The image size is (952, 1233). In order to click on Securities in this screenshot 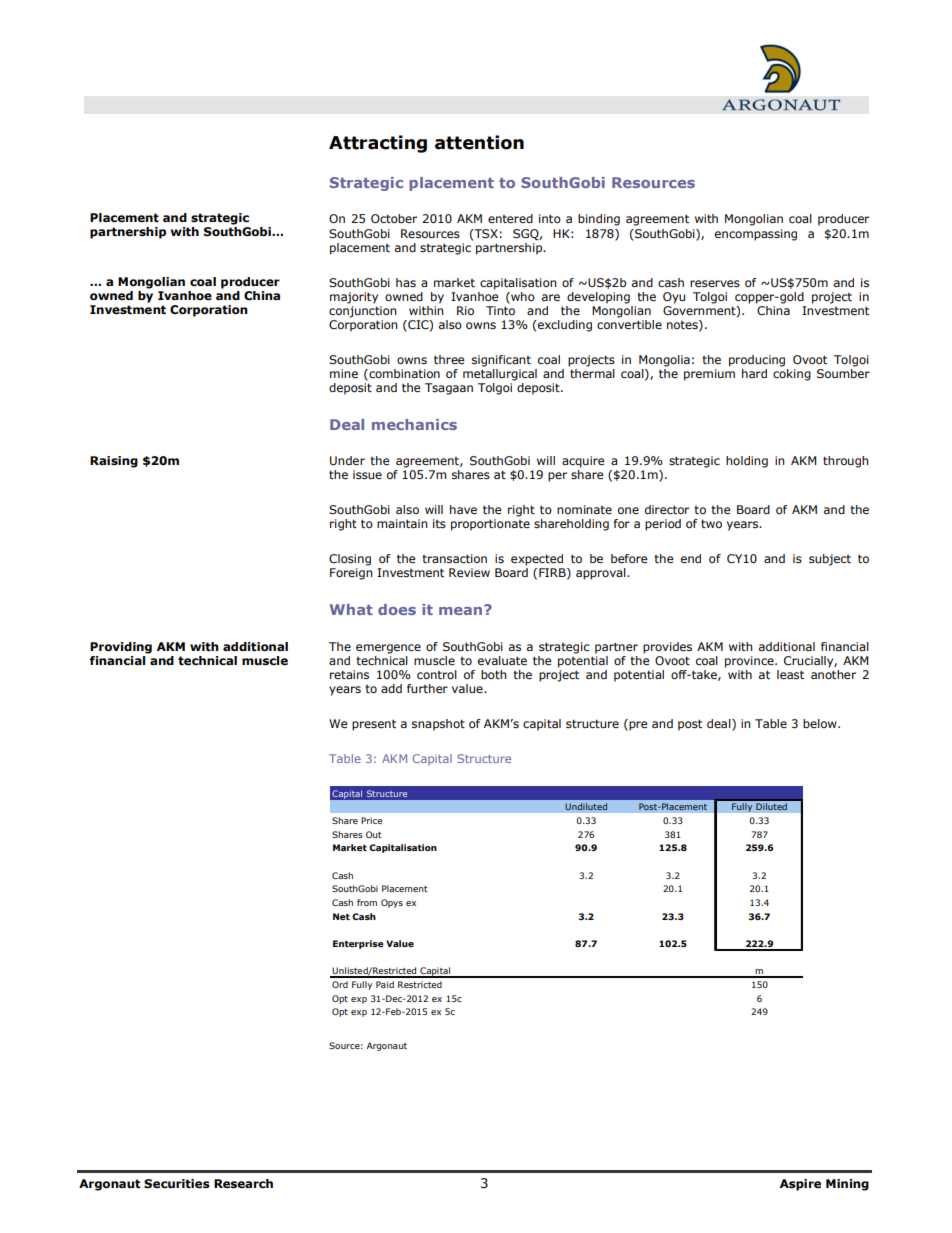, I will do `click(177, 1184)`.
